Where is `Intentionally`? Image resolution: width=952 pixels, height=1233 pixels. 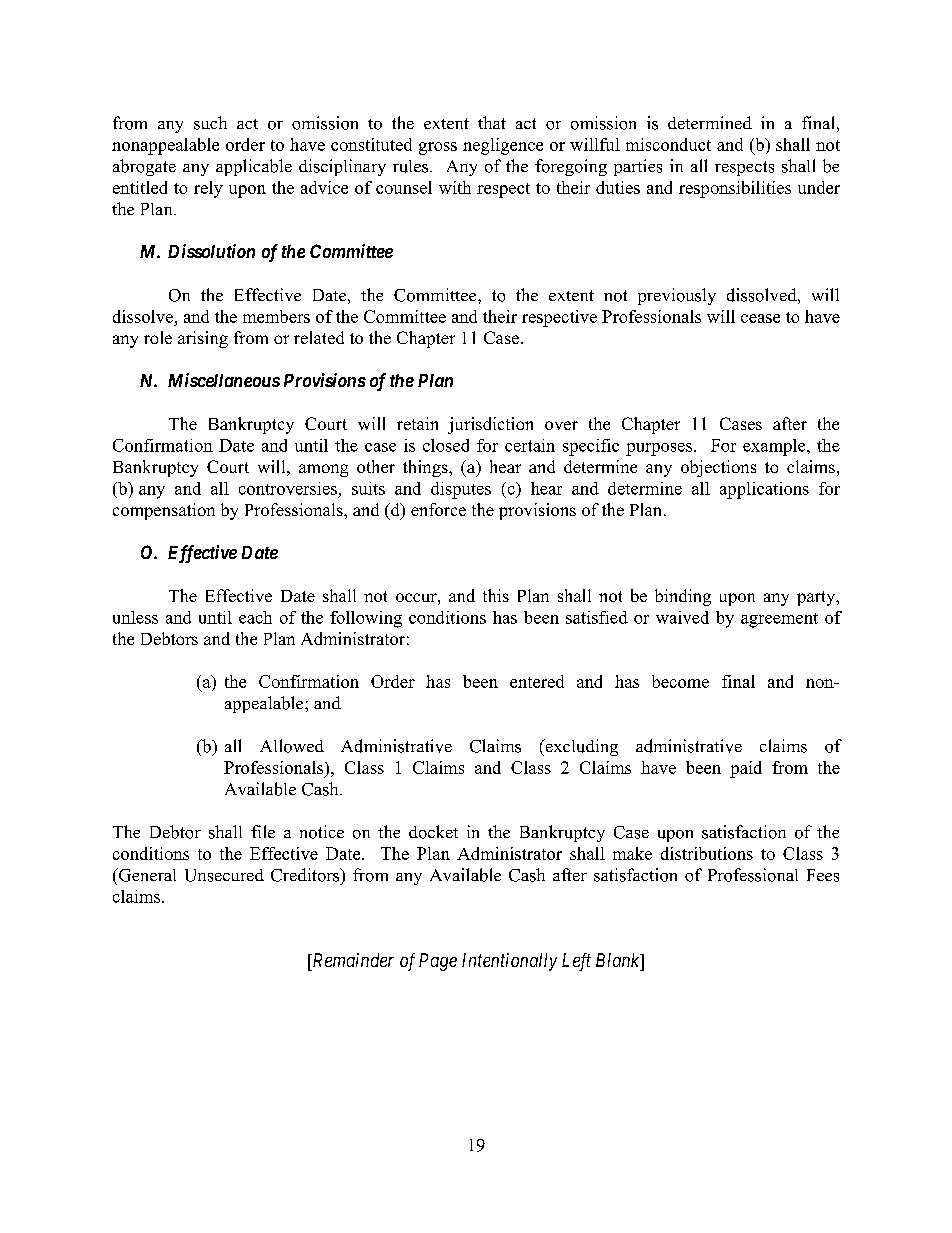
Intentionally is located at coordinates (509, 962).
